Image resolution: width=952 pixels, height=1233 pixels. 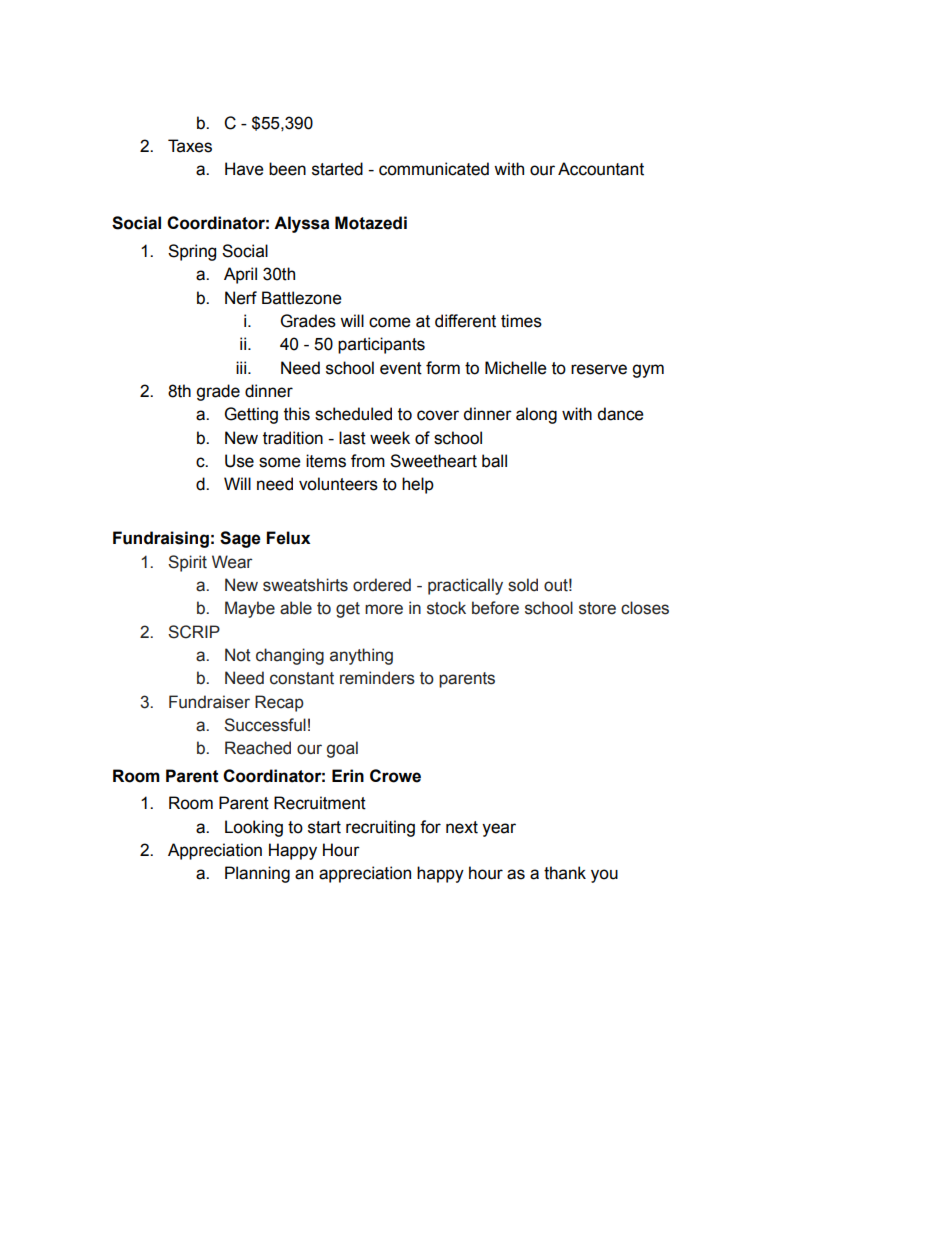 I want to click on reminders, so click(x=377, y=678).
